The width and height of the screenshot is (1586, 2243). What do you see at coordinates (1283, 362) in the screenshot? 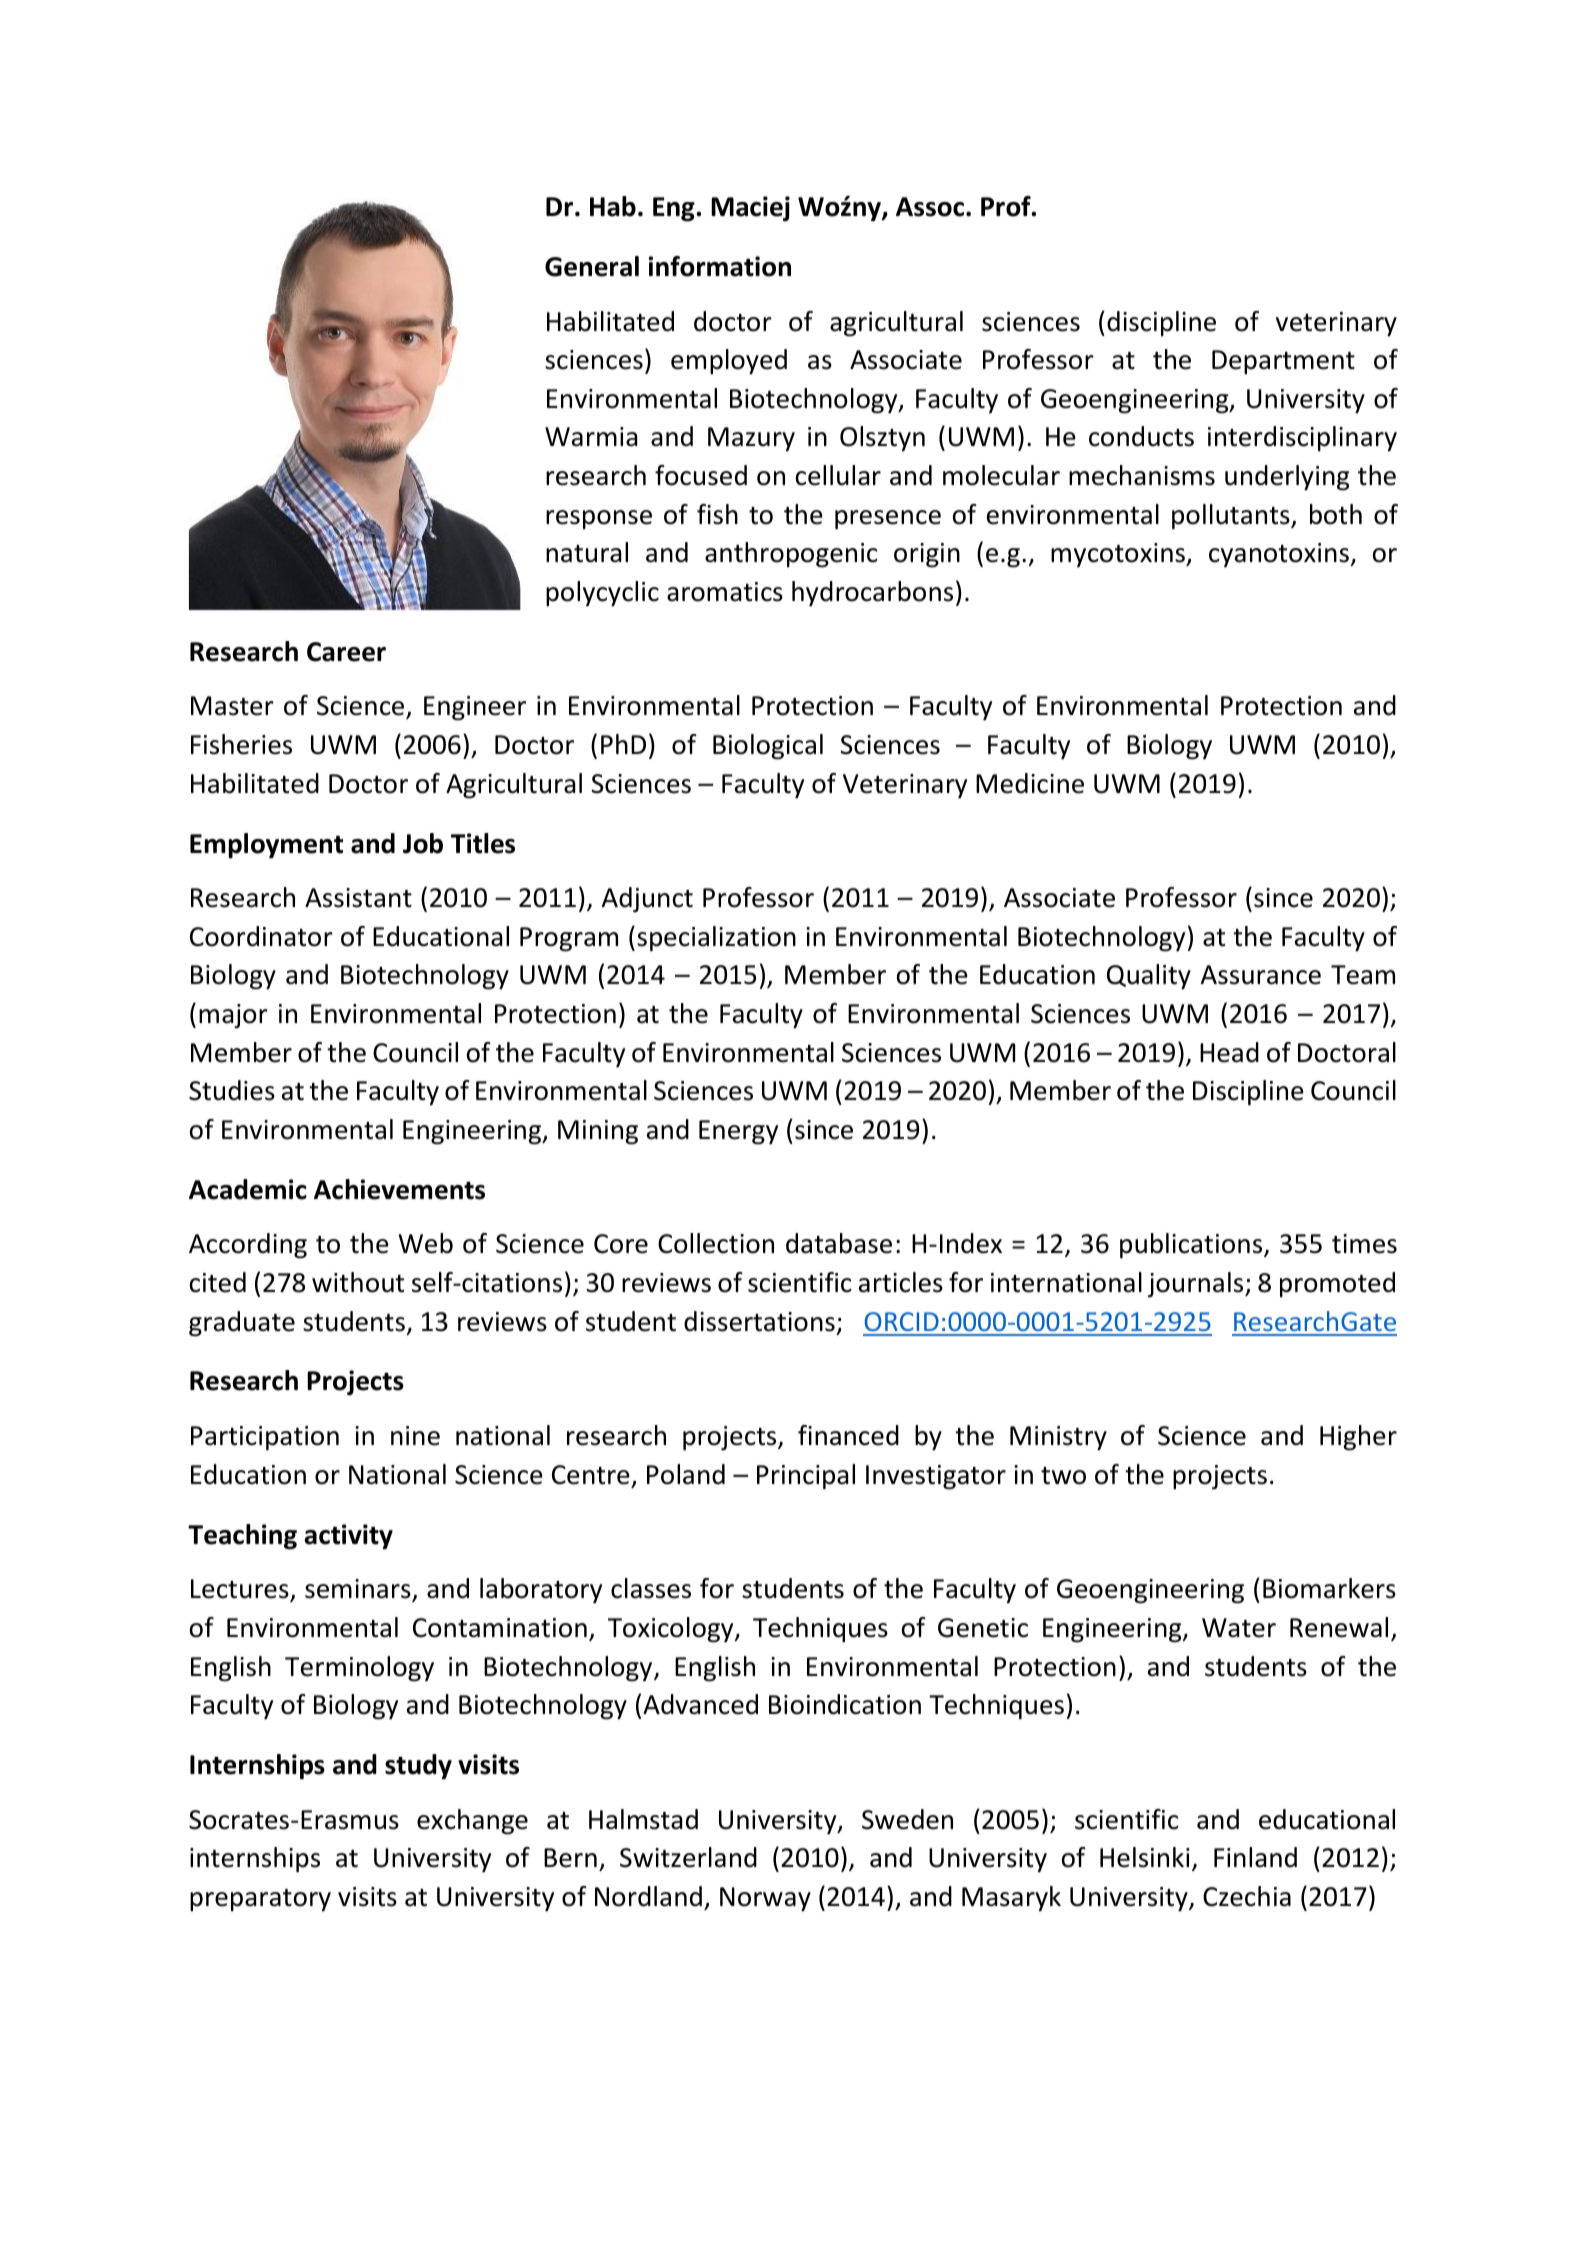
I see `Department` at bounding box center [1283, 362].
